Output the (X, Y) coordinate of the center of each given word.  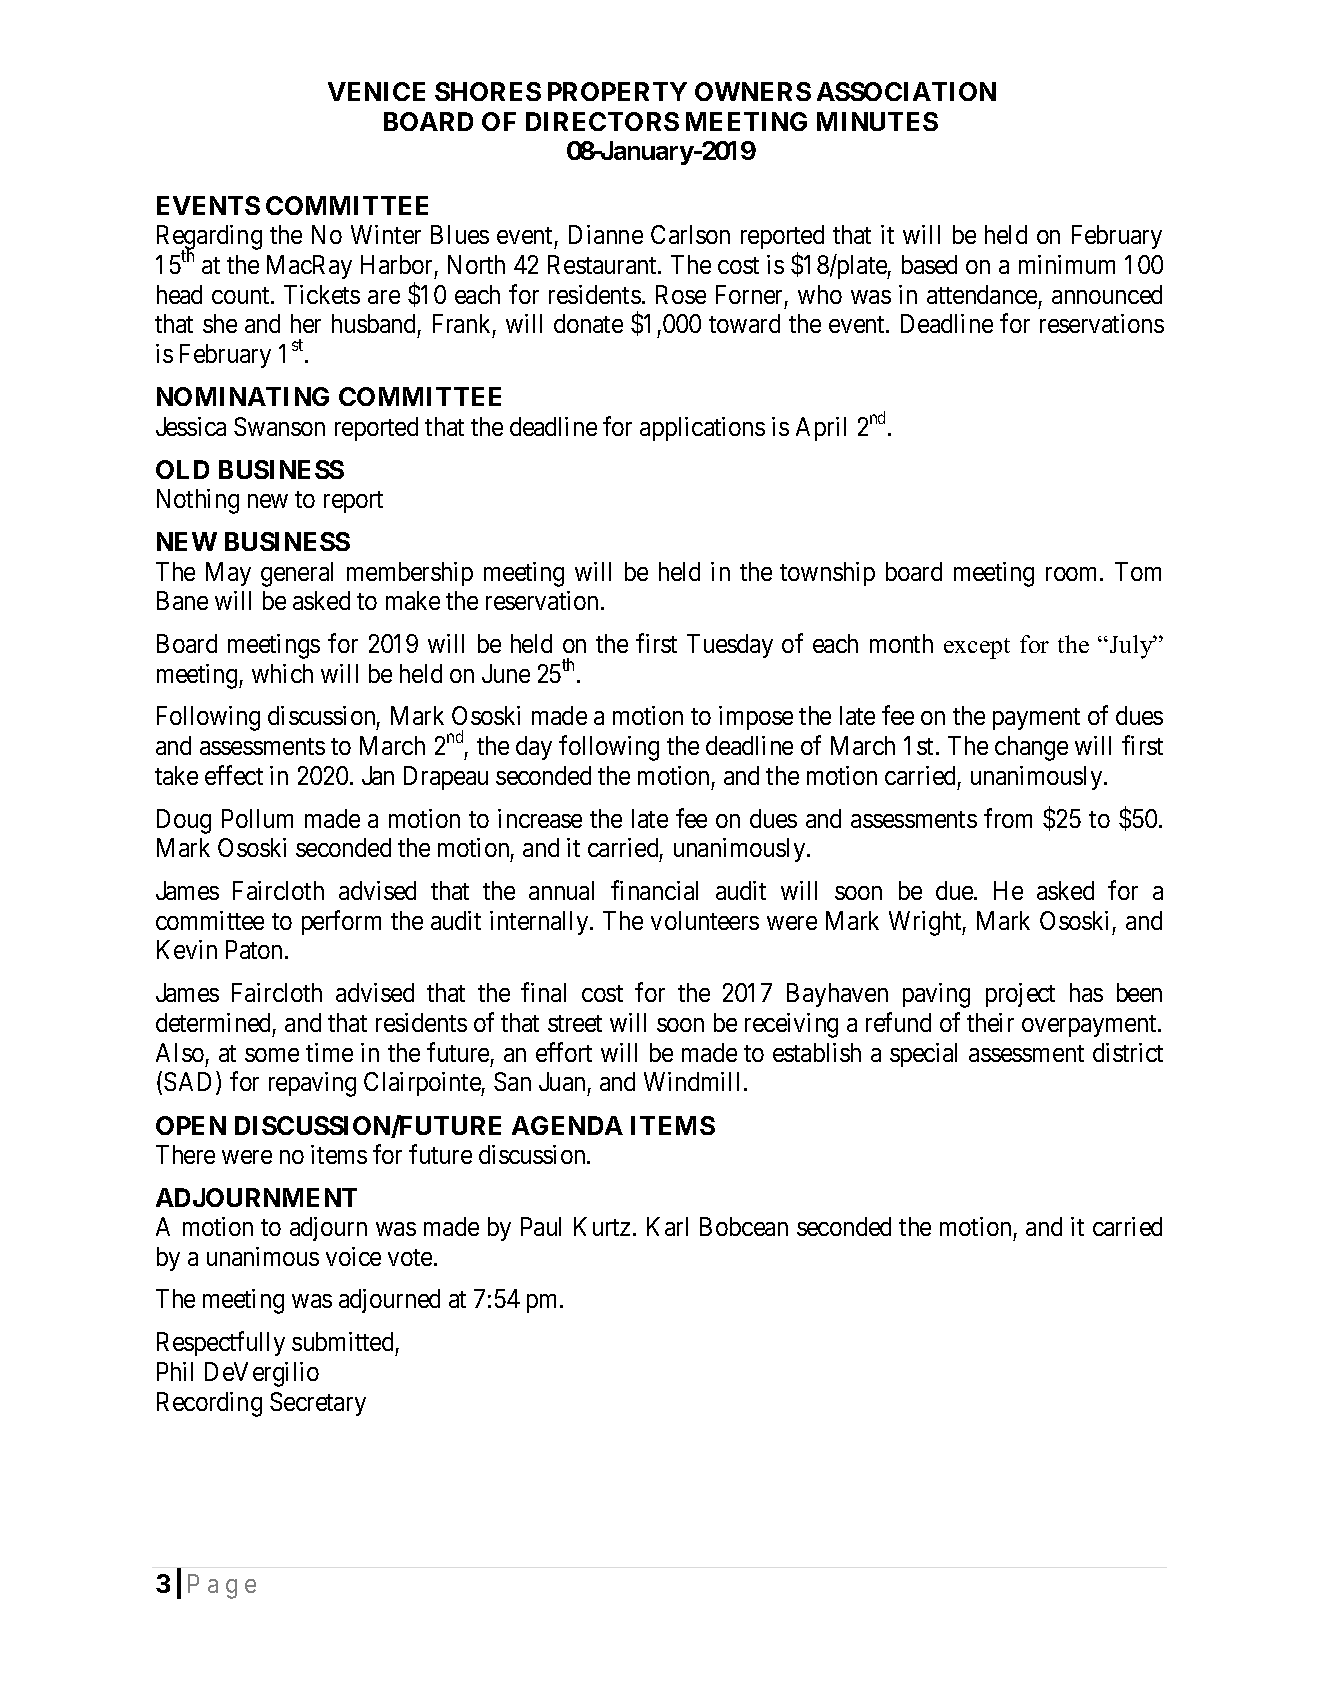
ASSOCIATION (906, 91)
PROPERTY (617, 91)
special (923, 1055)
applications (702, 429)
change (1031, 748)
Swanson (279, 426)
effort (564, 1052)
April (821, 429)
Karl (667, 1226)
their (990, 1022)
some (272, 1055)
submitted (342, 1341)
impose (756, 718)
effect (234, 775)
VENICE (376, 91)
